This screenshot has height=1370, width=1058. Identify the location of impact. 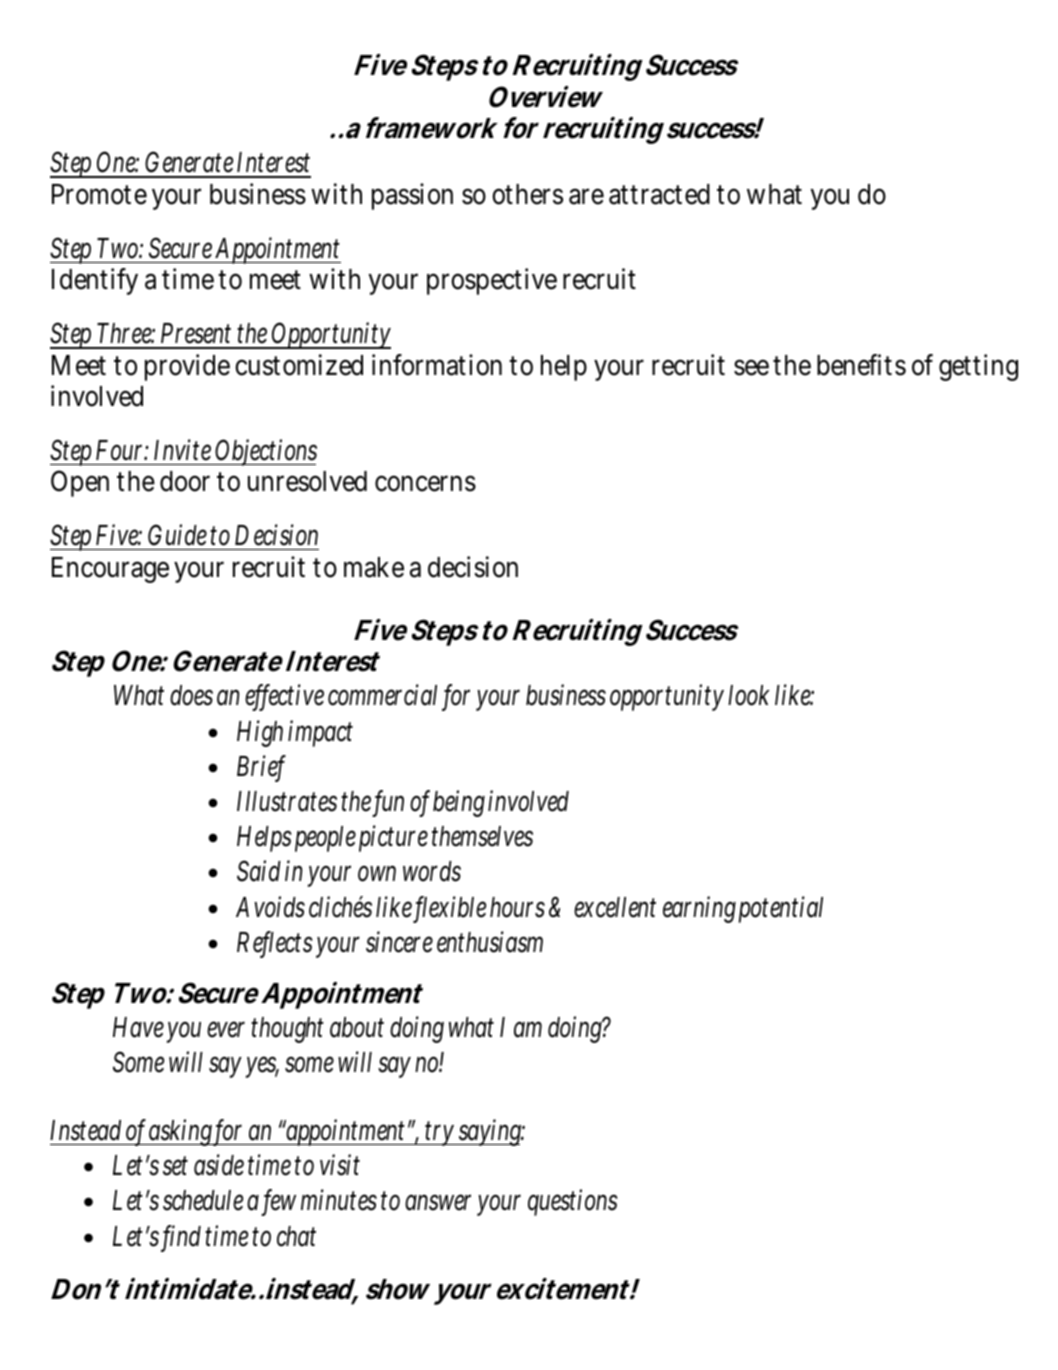
(320, 733).
